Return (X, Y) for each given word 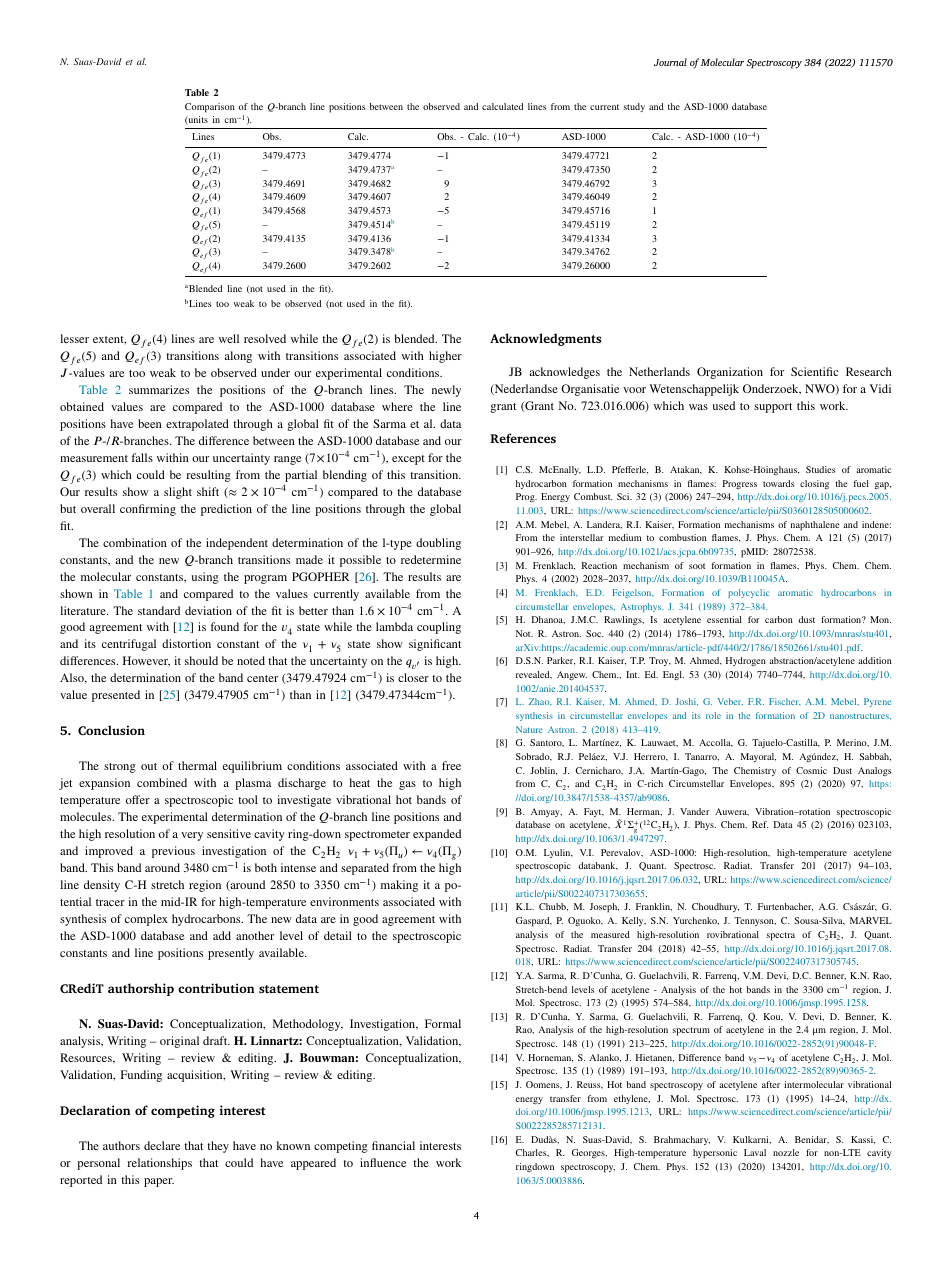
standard (159, 610)
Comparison (210, 108)
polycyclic (748, 593)
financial (393, 1145)
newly (446, 391)
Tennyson (755, 921)
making (399, 886)
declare (162, 1145)
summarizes (159, 389)
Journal (670, 62)
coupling (439, 628)
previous (173, 852)
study (634, 107)
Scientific (815, 371)
